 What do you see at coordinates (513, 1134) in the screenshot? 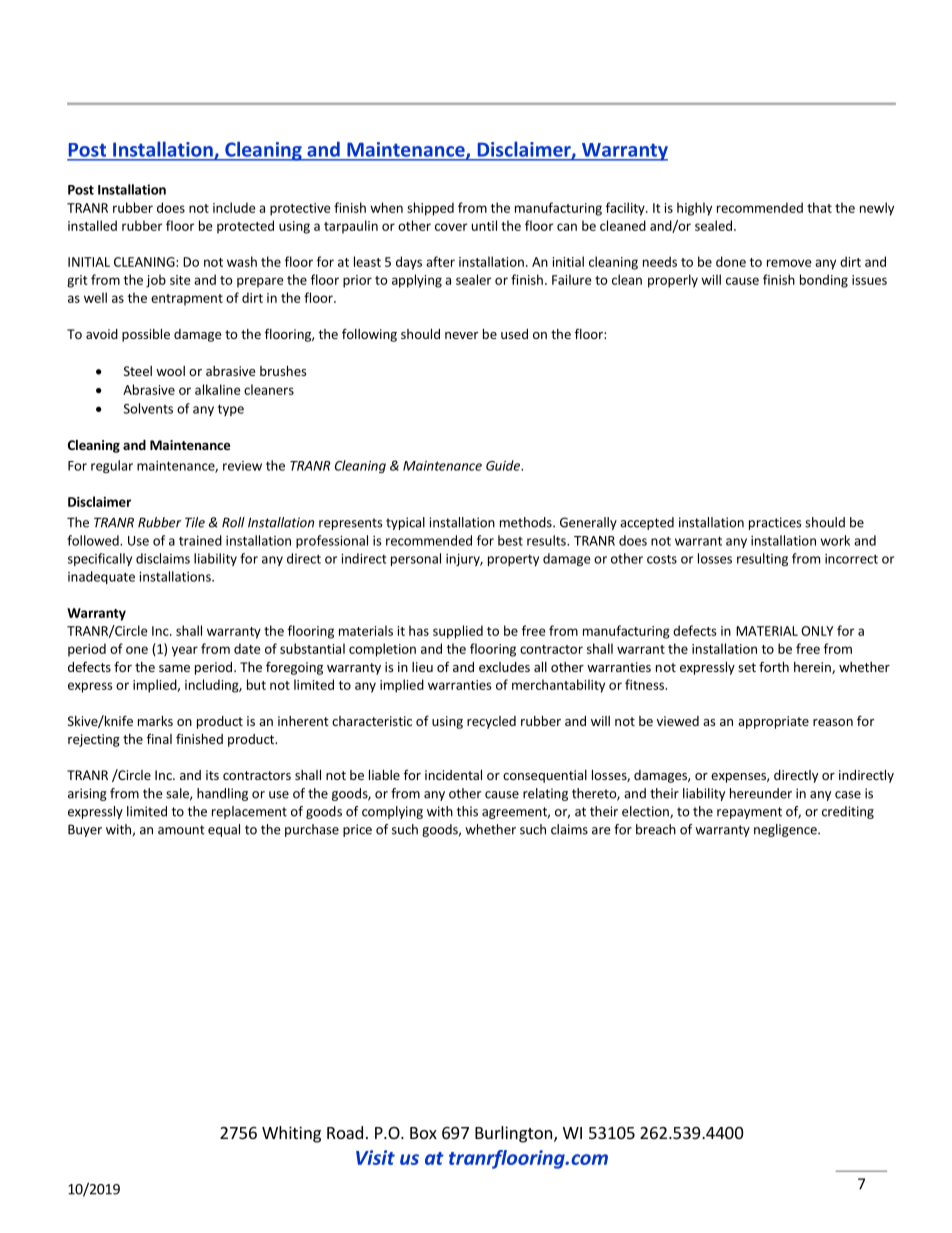
I see `Burlington` at bounding box center [513, 1134].
